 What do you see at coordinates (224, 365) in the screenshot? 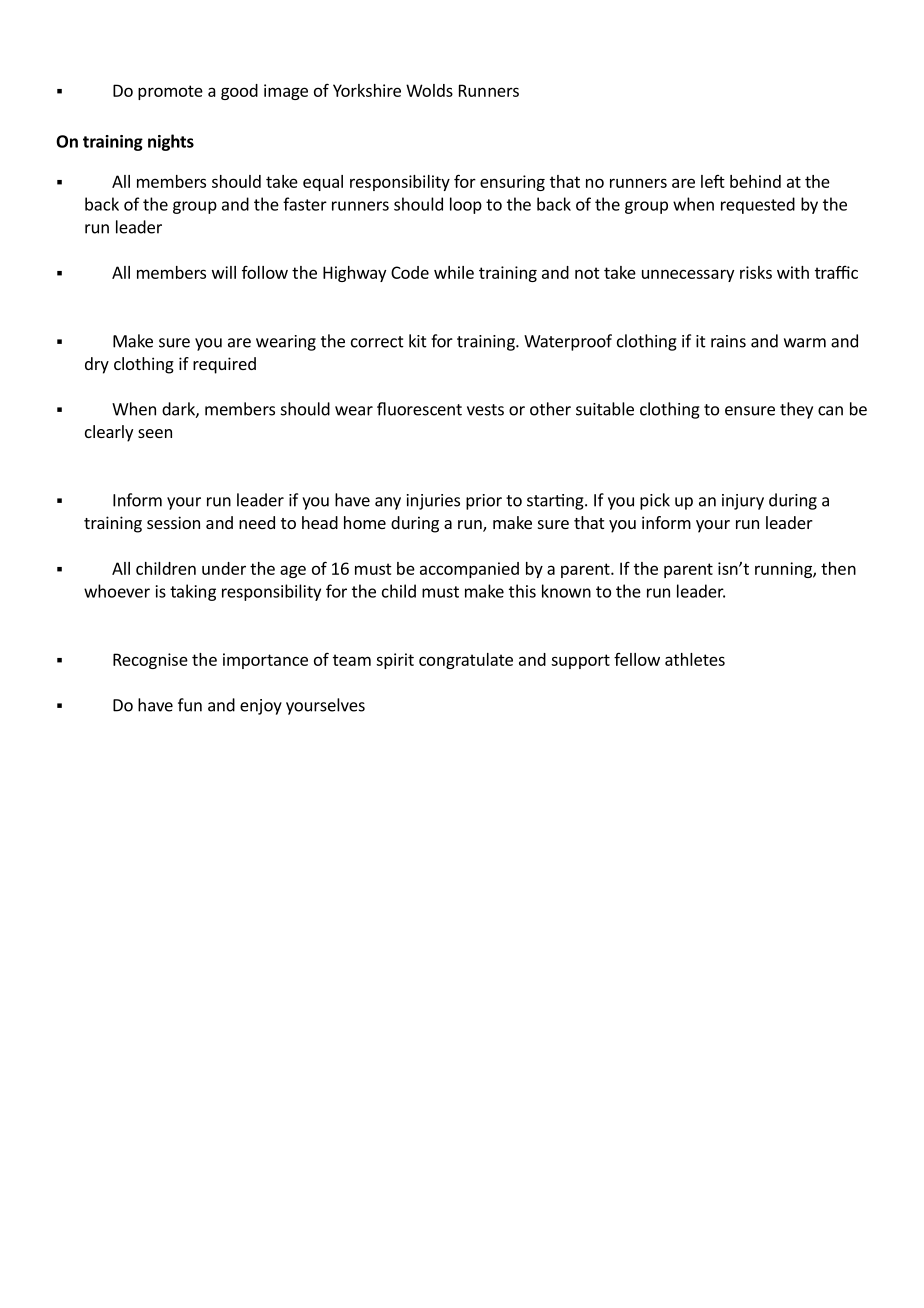
I see `required` at bounding box center [224, 365].
